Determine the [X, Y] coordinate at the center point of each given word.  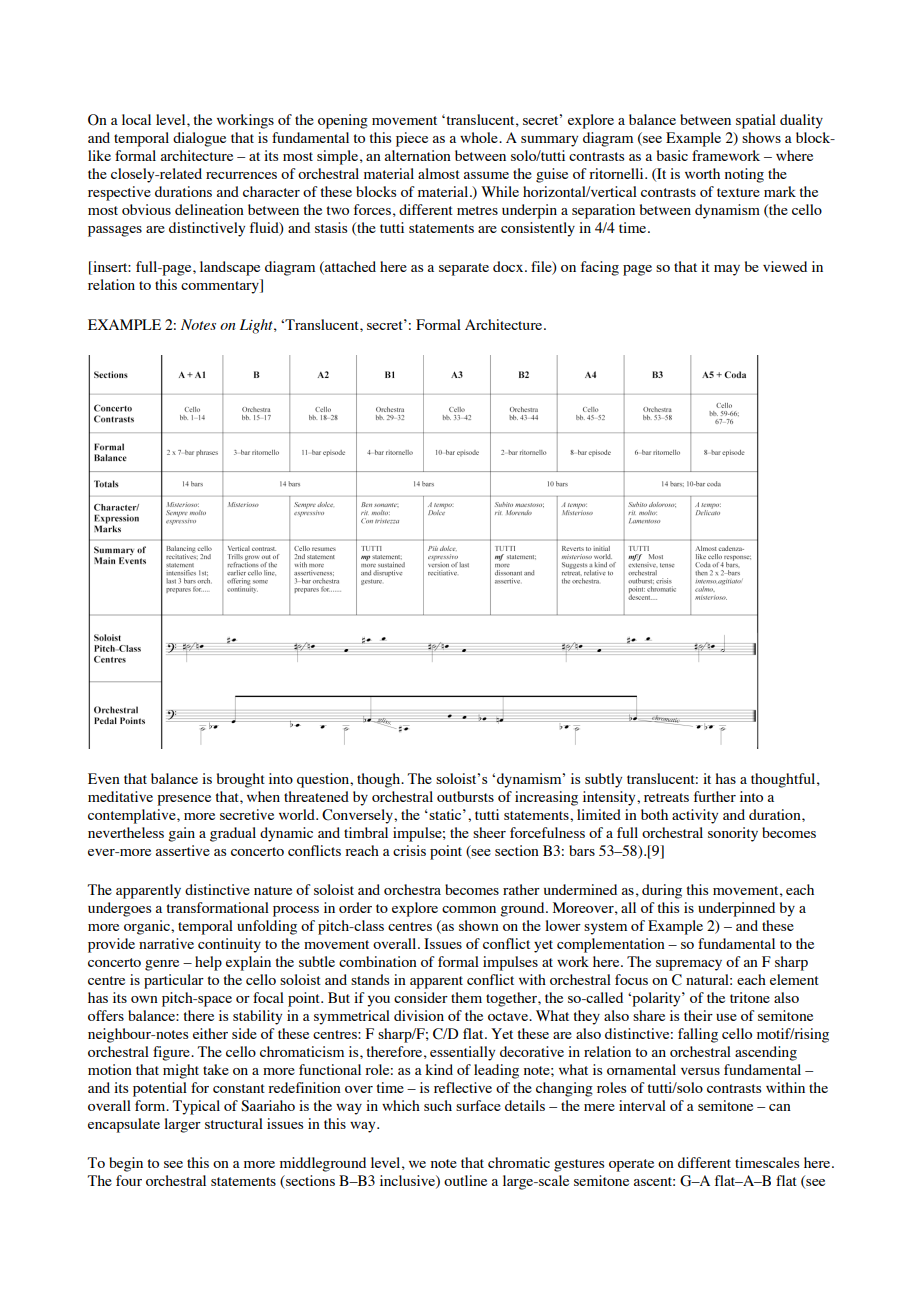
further [715, 796]
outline [465, 1180]
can [780, 1107]
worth [702, 173]
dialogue [199, 139]
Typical [196, 1107]
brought [241, 780]
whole [480, 137]
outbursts [465, 796]
